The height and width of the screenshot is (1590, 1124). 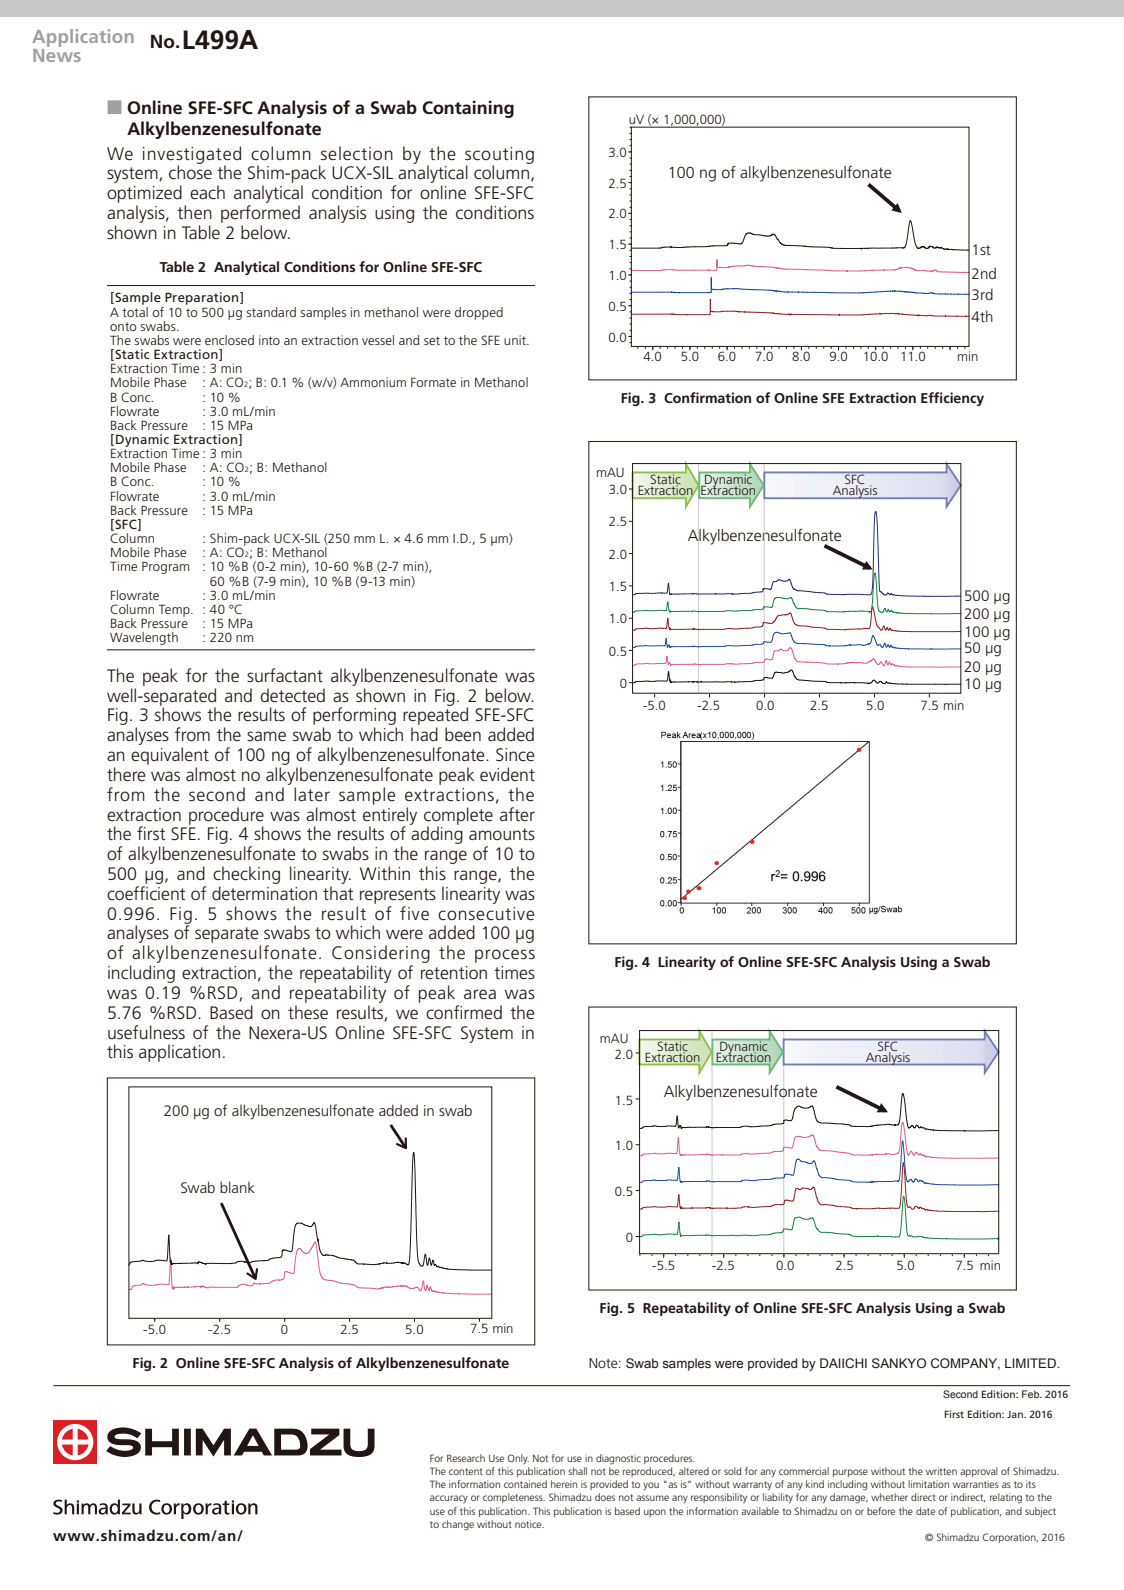 What do you see at coordinates (468, 109) in the screenshot?
I see `Containing` at bounding box center [468, 109].
